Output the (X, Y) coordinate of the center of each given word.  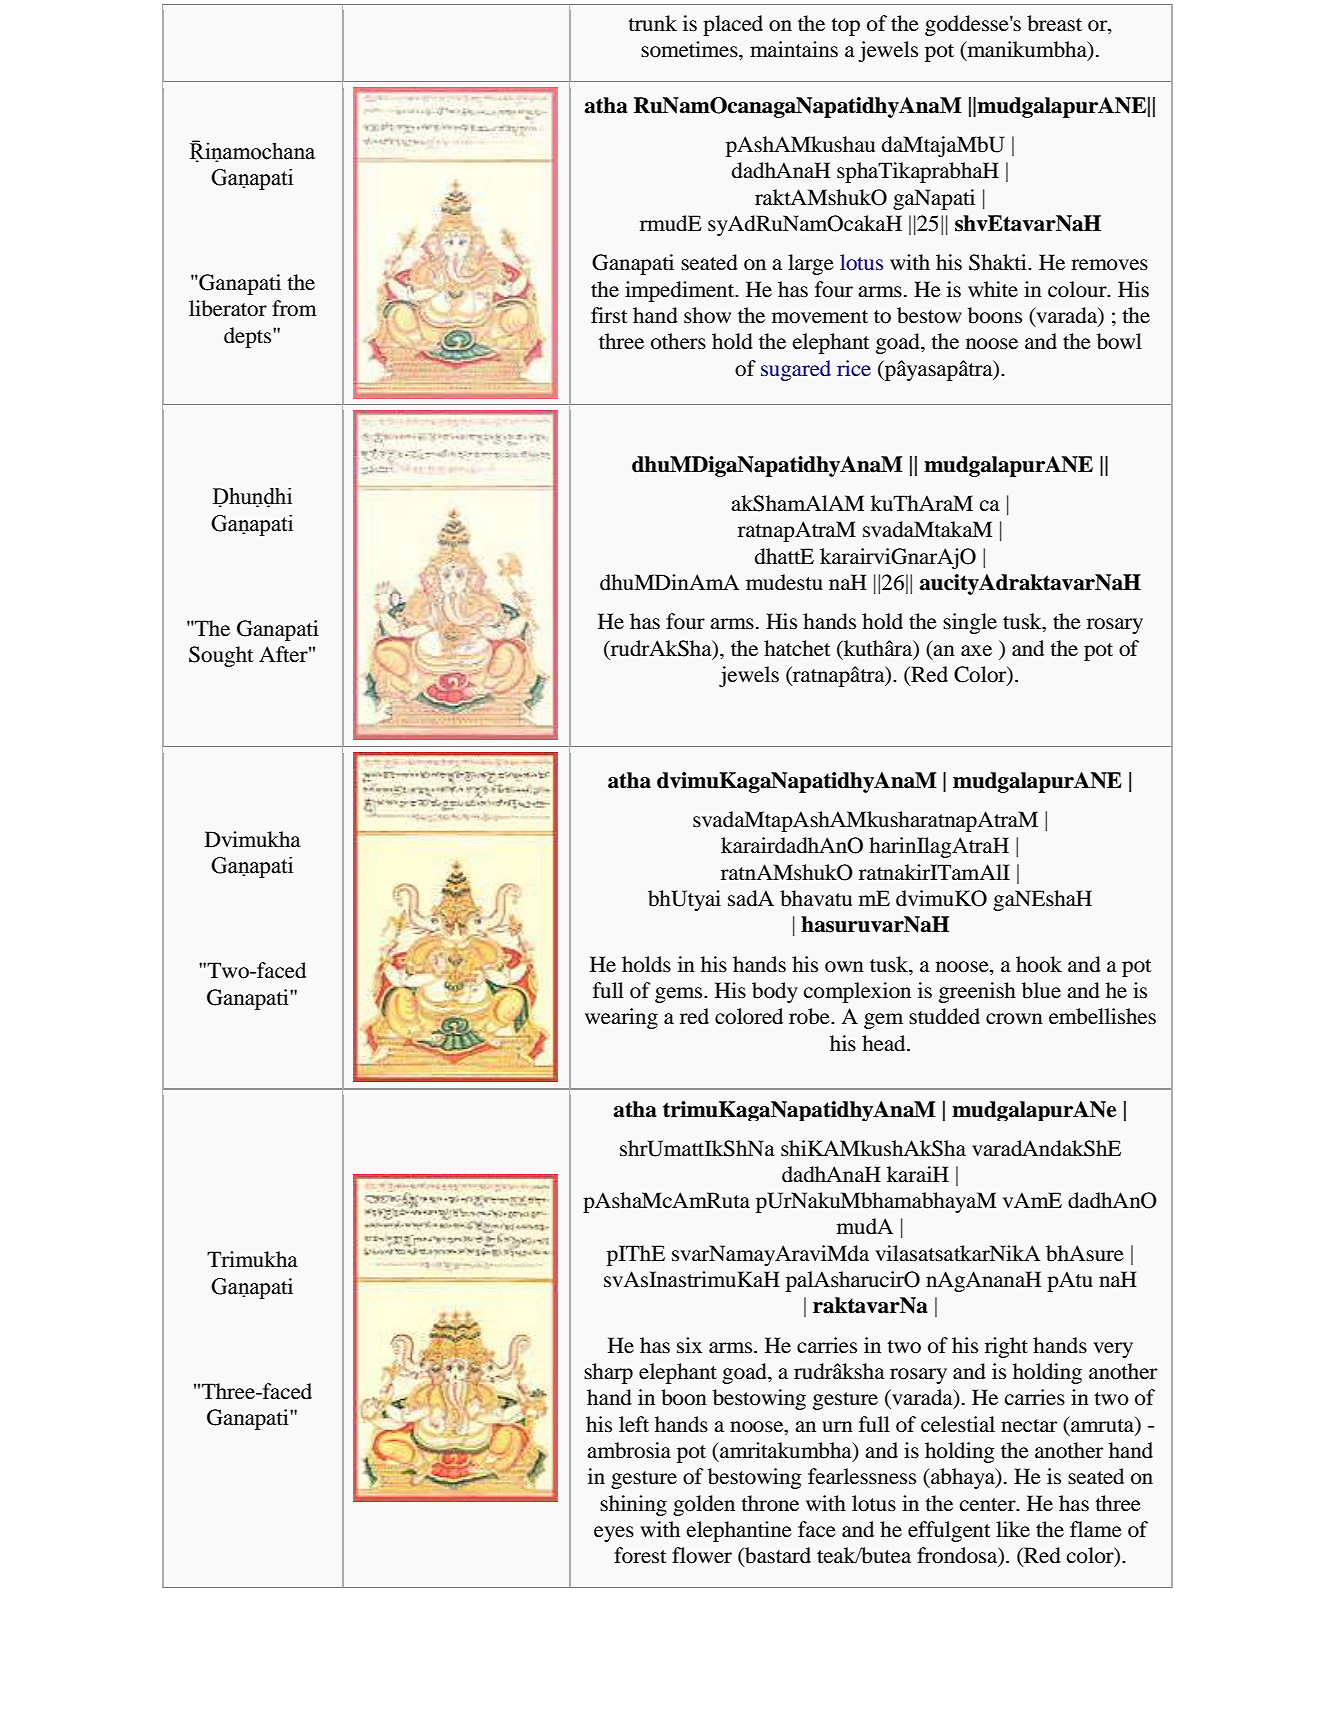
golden (704, 1505)
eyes (614, 1534)
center (989, 1505)
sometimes (690, 49)
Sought (221, 656)
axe (976, 651)
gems (680, 995)
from (294, 308)
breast (1054, 23)
